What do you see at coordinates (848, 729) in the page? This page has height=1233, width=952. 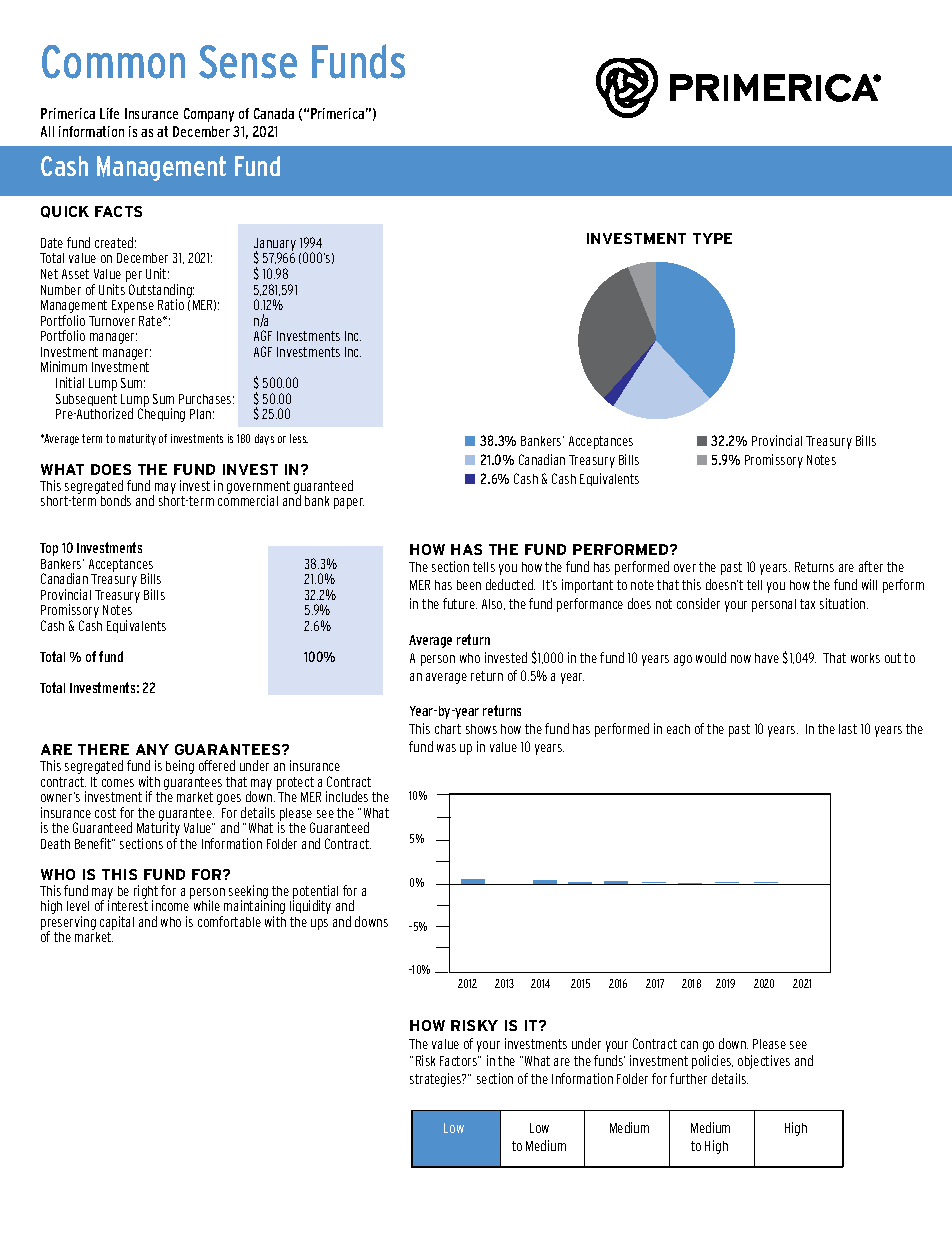 I see `last` at bounding box center [848, 729].
